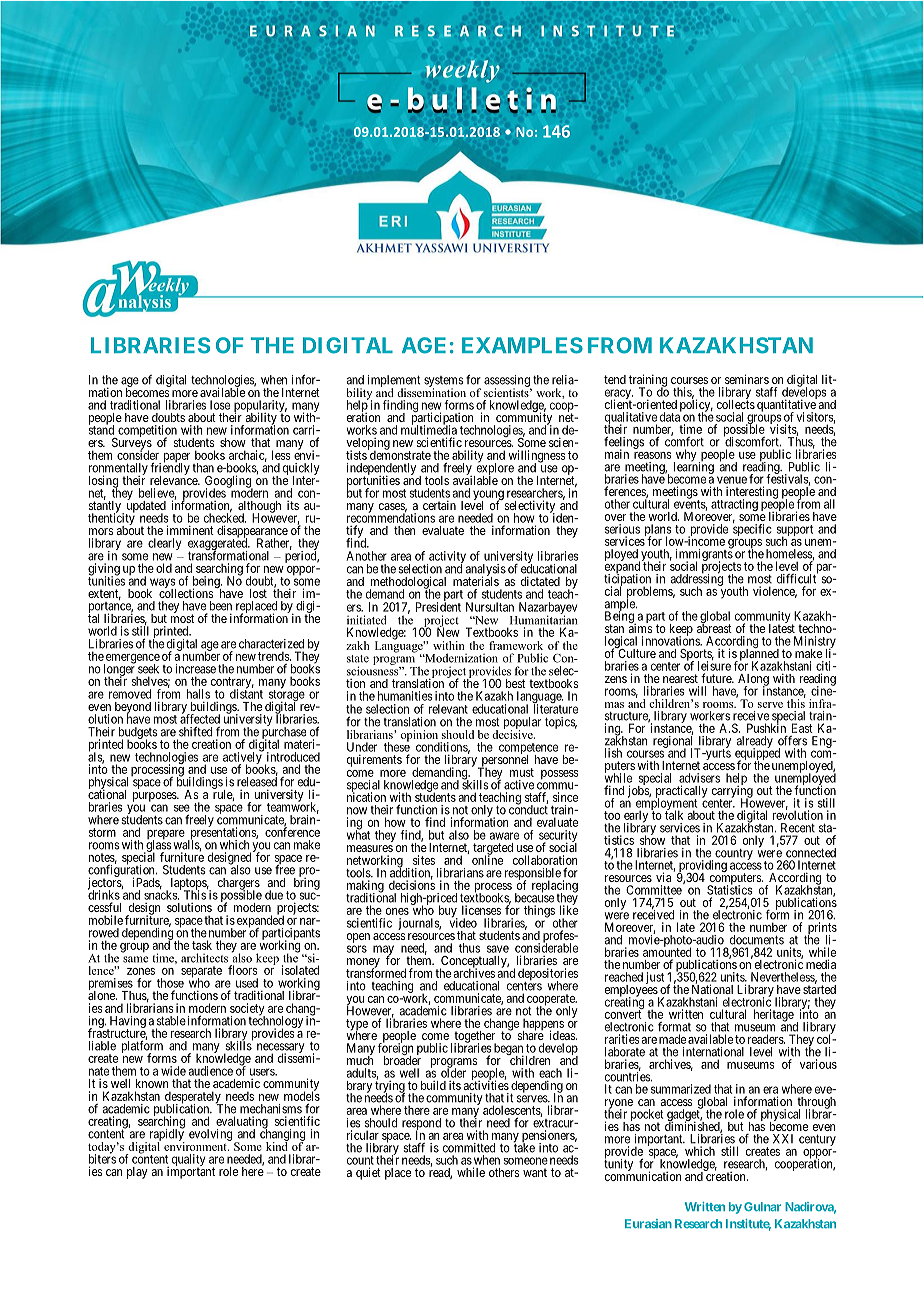 The height and width of the document is (1308, 924). I want to click on play, so click(137, 1173).
